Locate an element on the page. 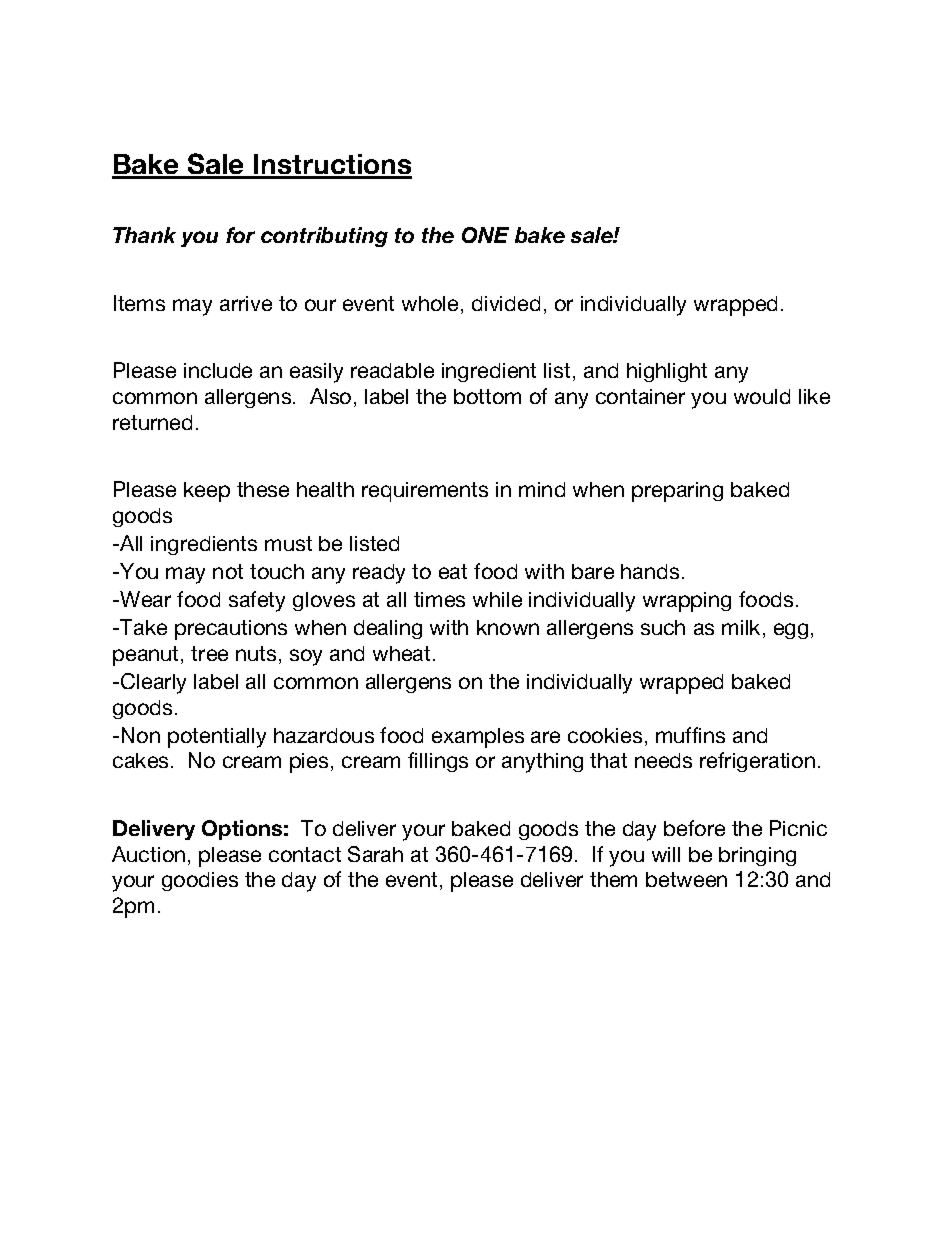 The image size is (952, 1233). ONE is located at coordinates (485, 235).
